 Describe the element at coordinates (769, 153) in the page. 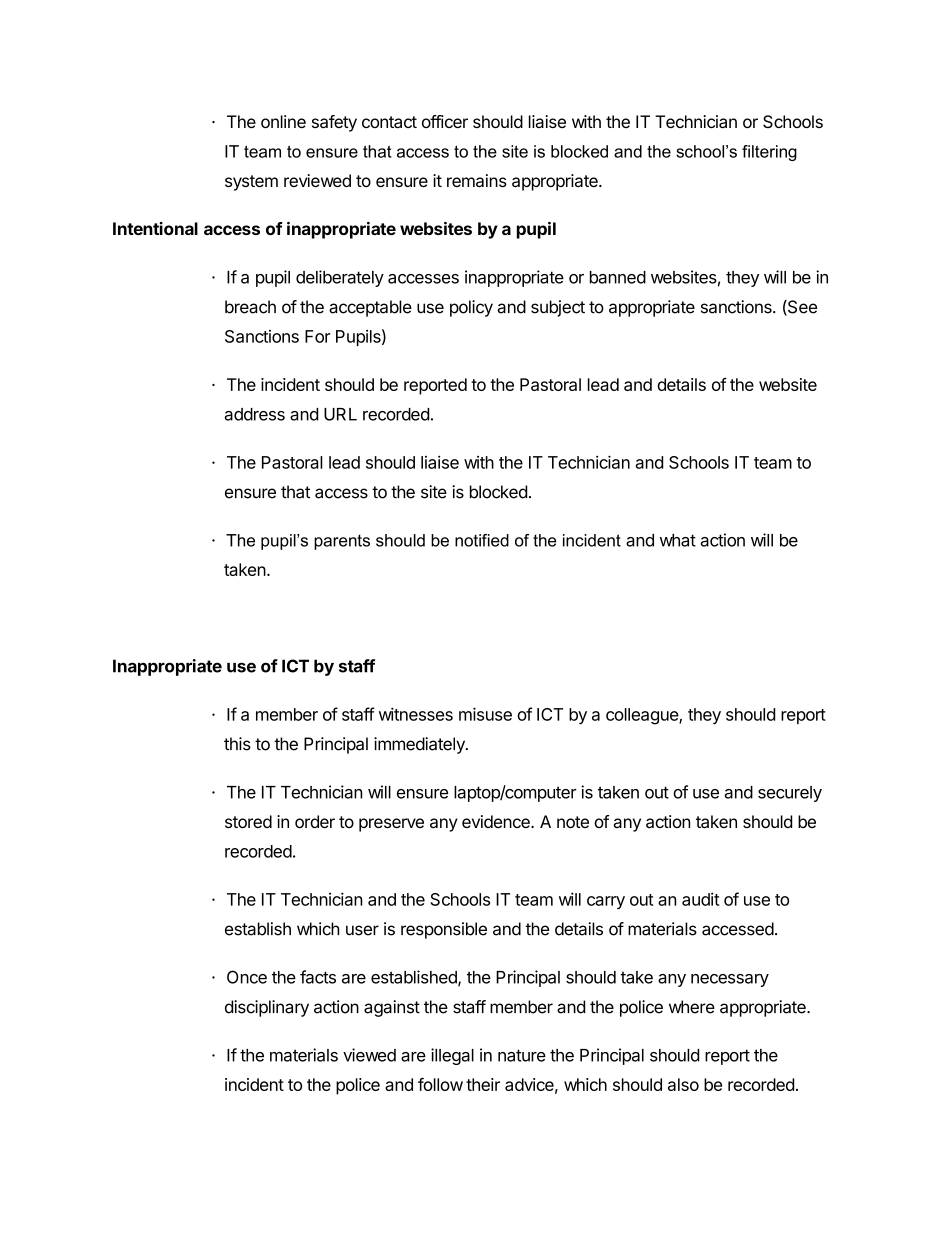

I see `filtering` at that location.
